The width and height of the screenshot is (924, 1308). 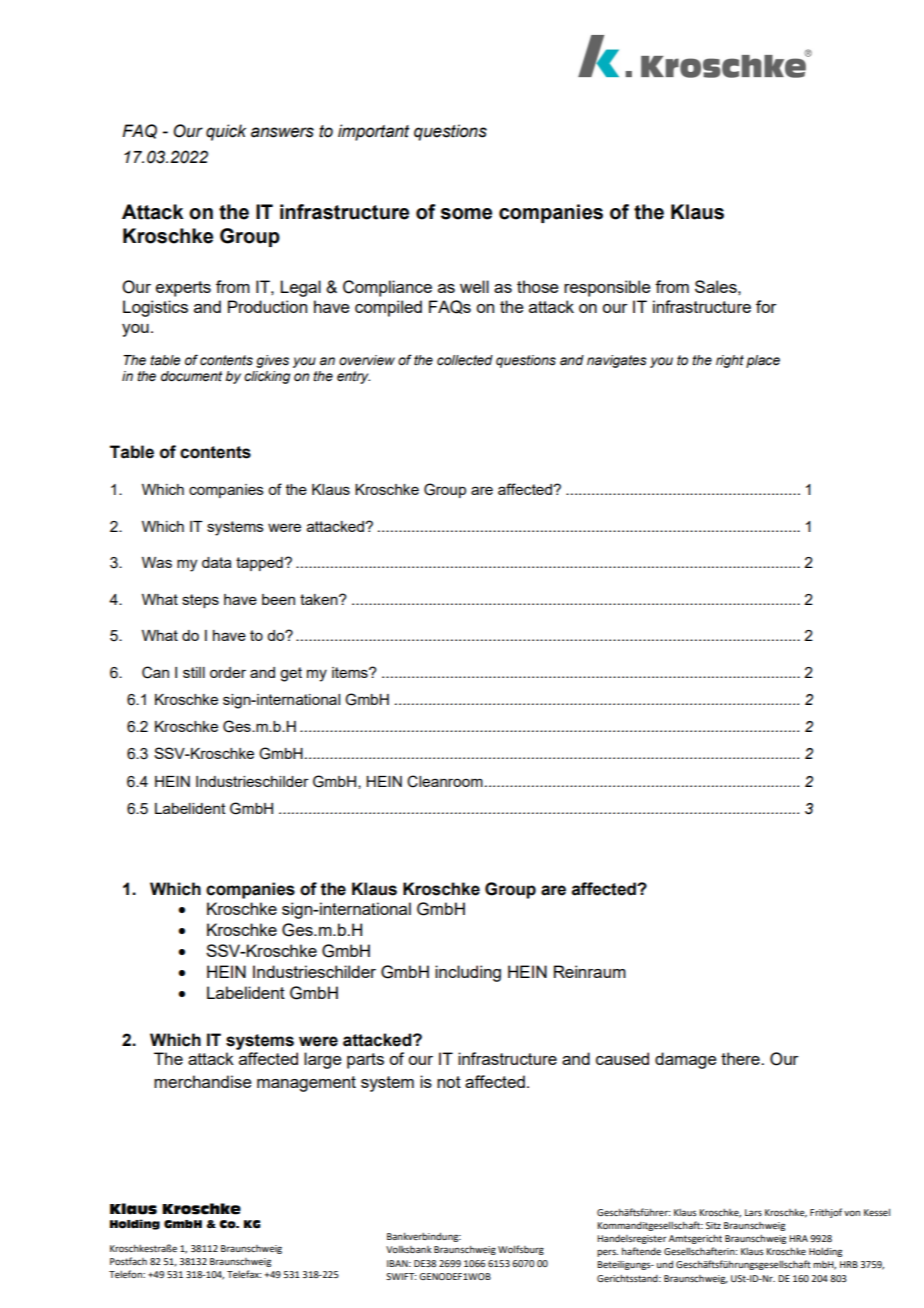 What do you see at coordinates (401, 1276) in the screenshot?
I see `SWIFT` at bounding box center [401, 1276].
